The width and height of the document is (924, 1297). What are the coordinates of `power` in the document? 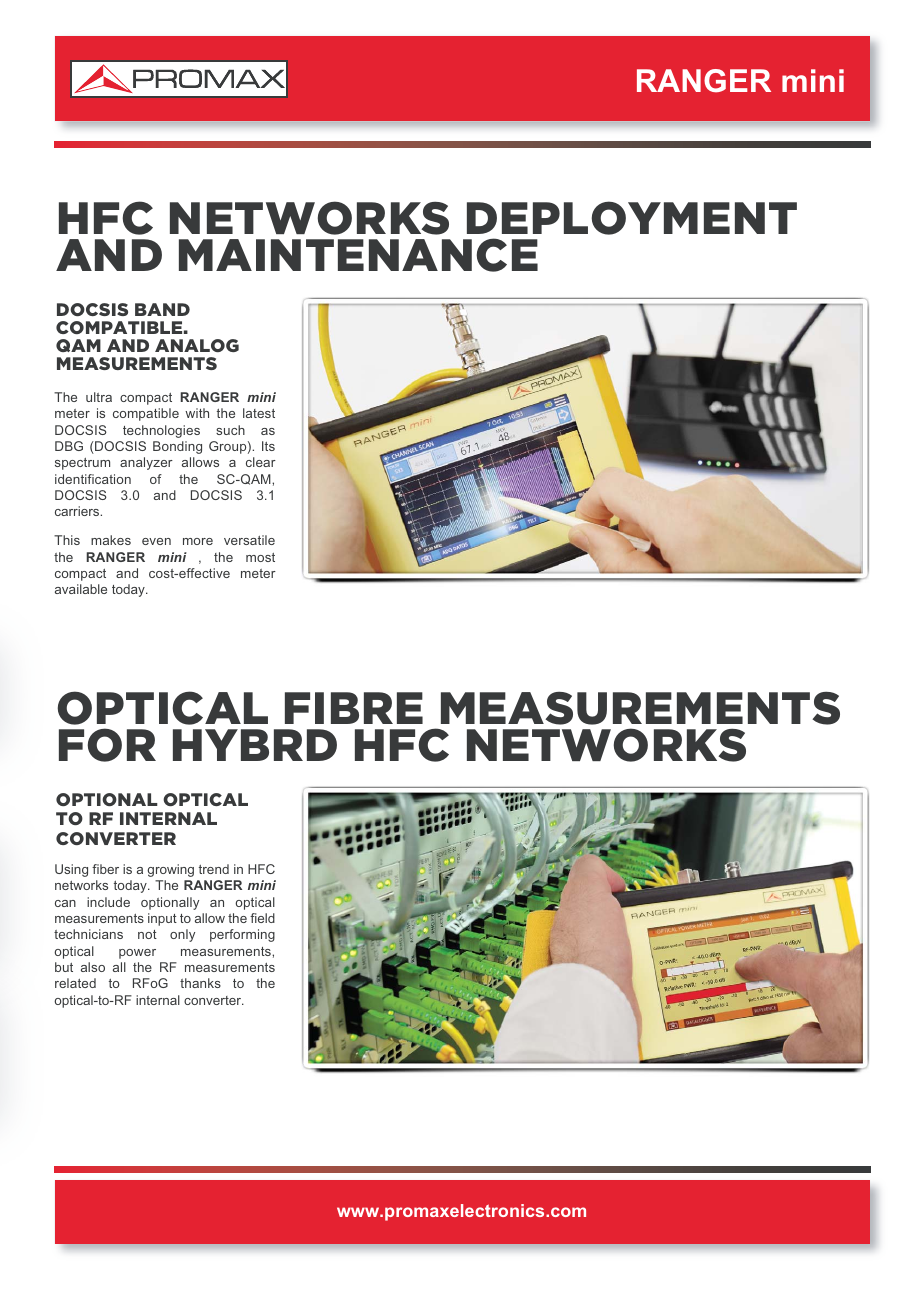 It's located at (137, 954).
